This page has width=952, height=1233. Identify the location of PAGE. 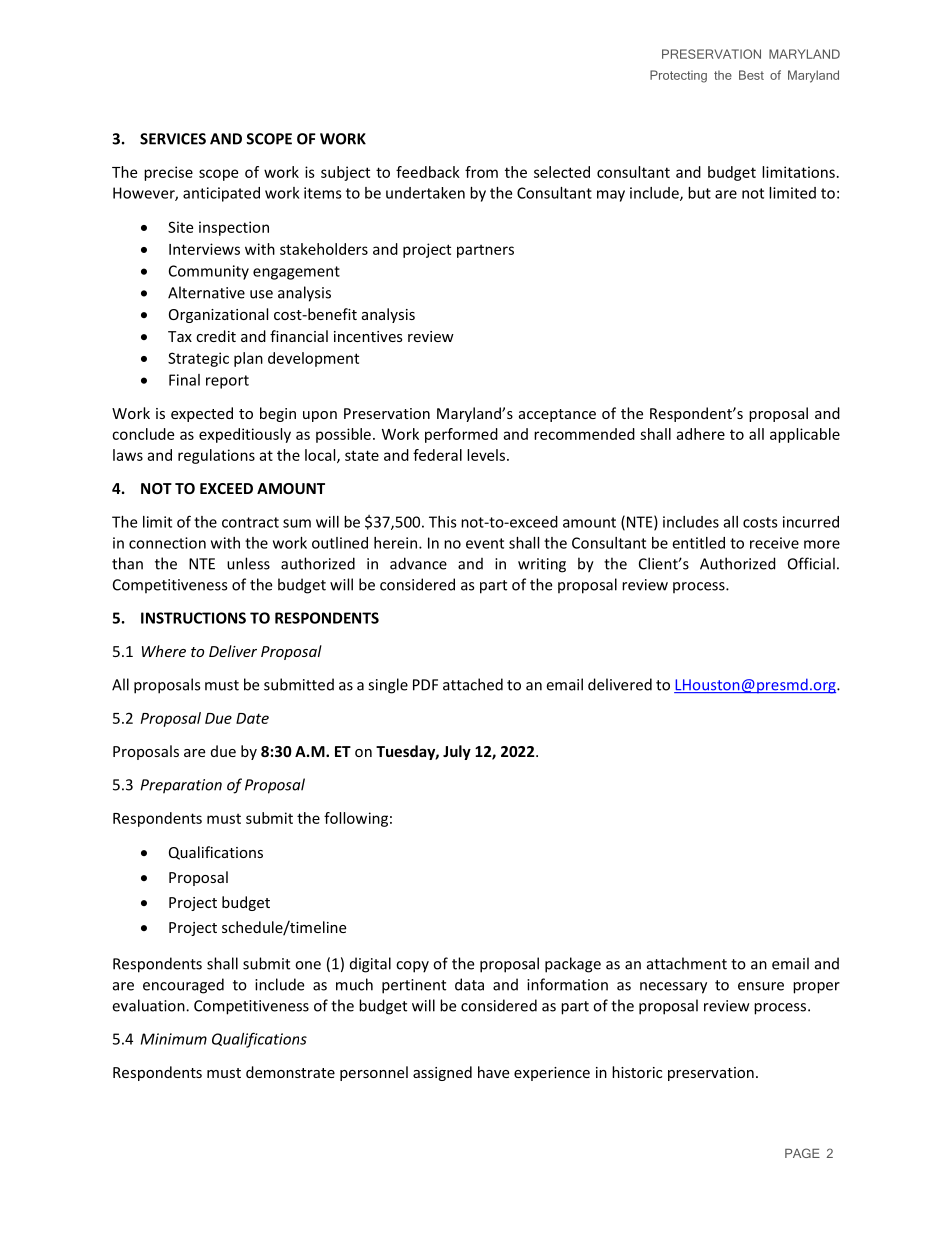
(802, 1153).
